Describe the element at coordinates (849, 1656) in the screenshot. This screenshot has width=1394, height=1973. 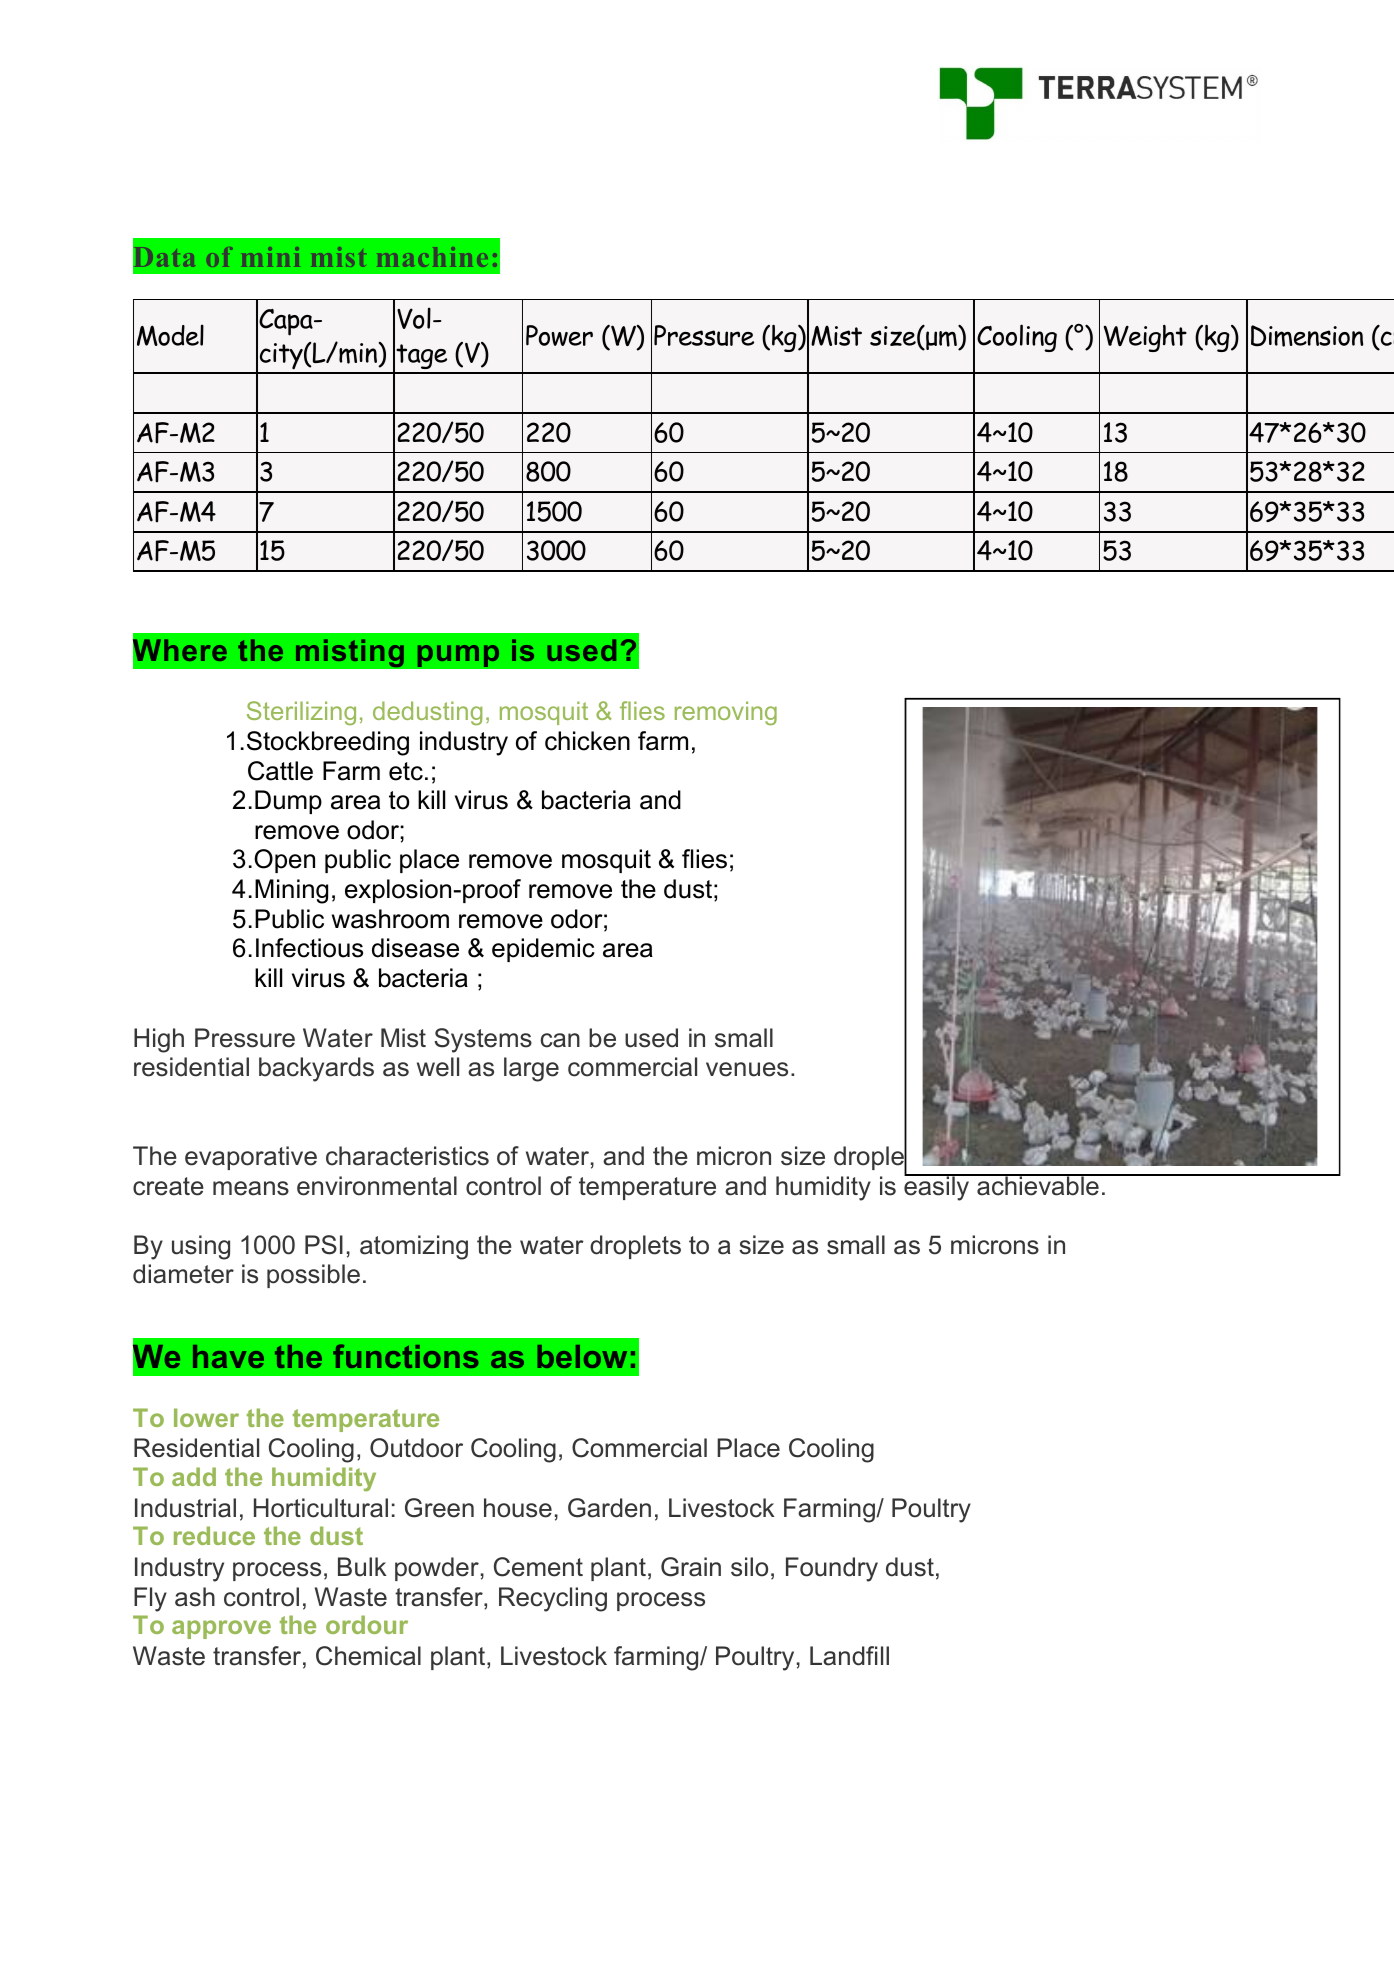
I see `Landfill` at that location.
